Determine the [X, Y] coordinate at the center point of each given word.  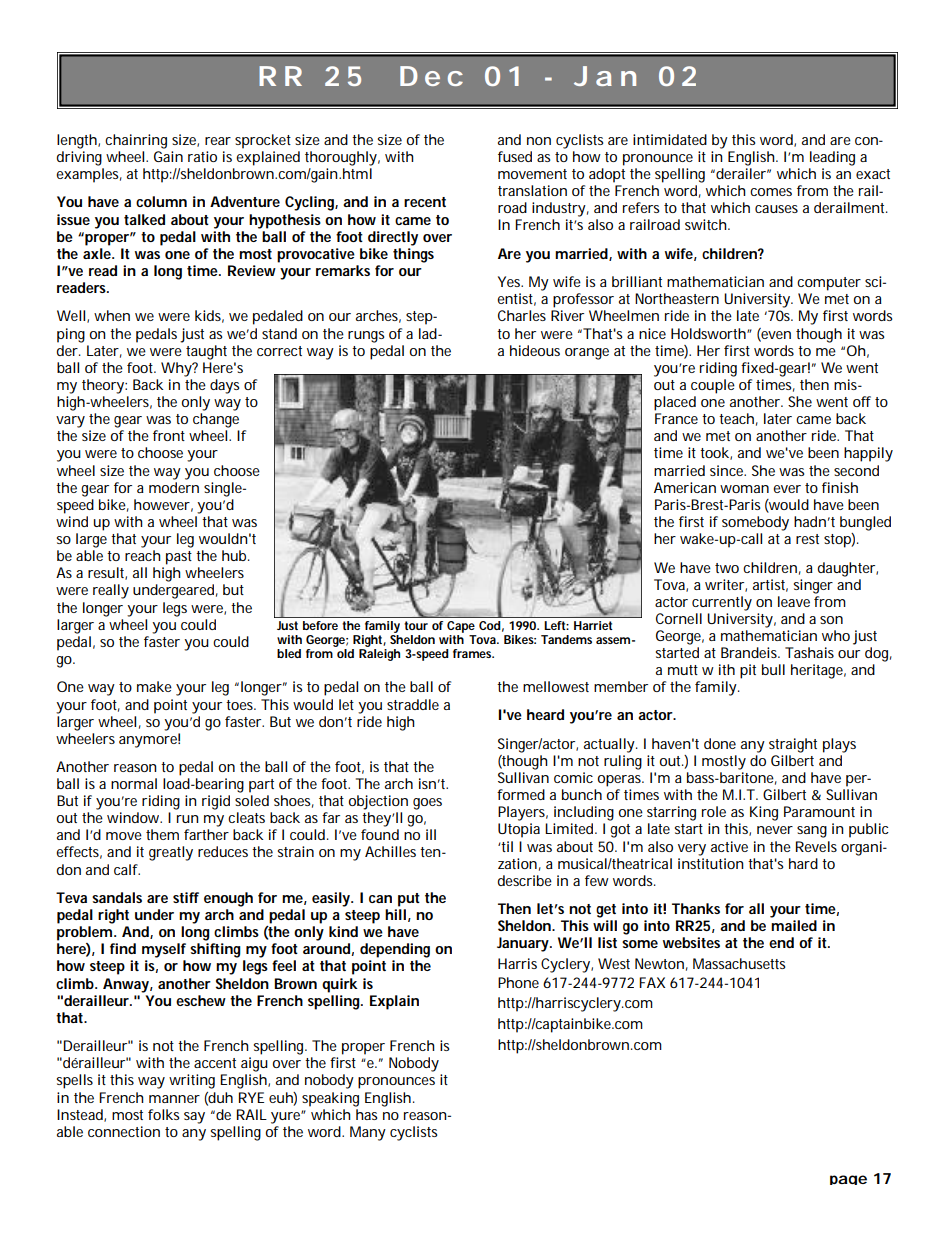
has [367, 1114]
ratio [202, 156]
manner [174, 1099]
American [685, 487]
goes [427, 804]
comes [771, 192]
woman [744, 489]
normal [134, 783]
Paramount [819, 811]
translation [532, 190]
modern [174, 487]
